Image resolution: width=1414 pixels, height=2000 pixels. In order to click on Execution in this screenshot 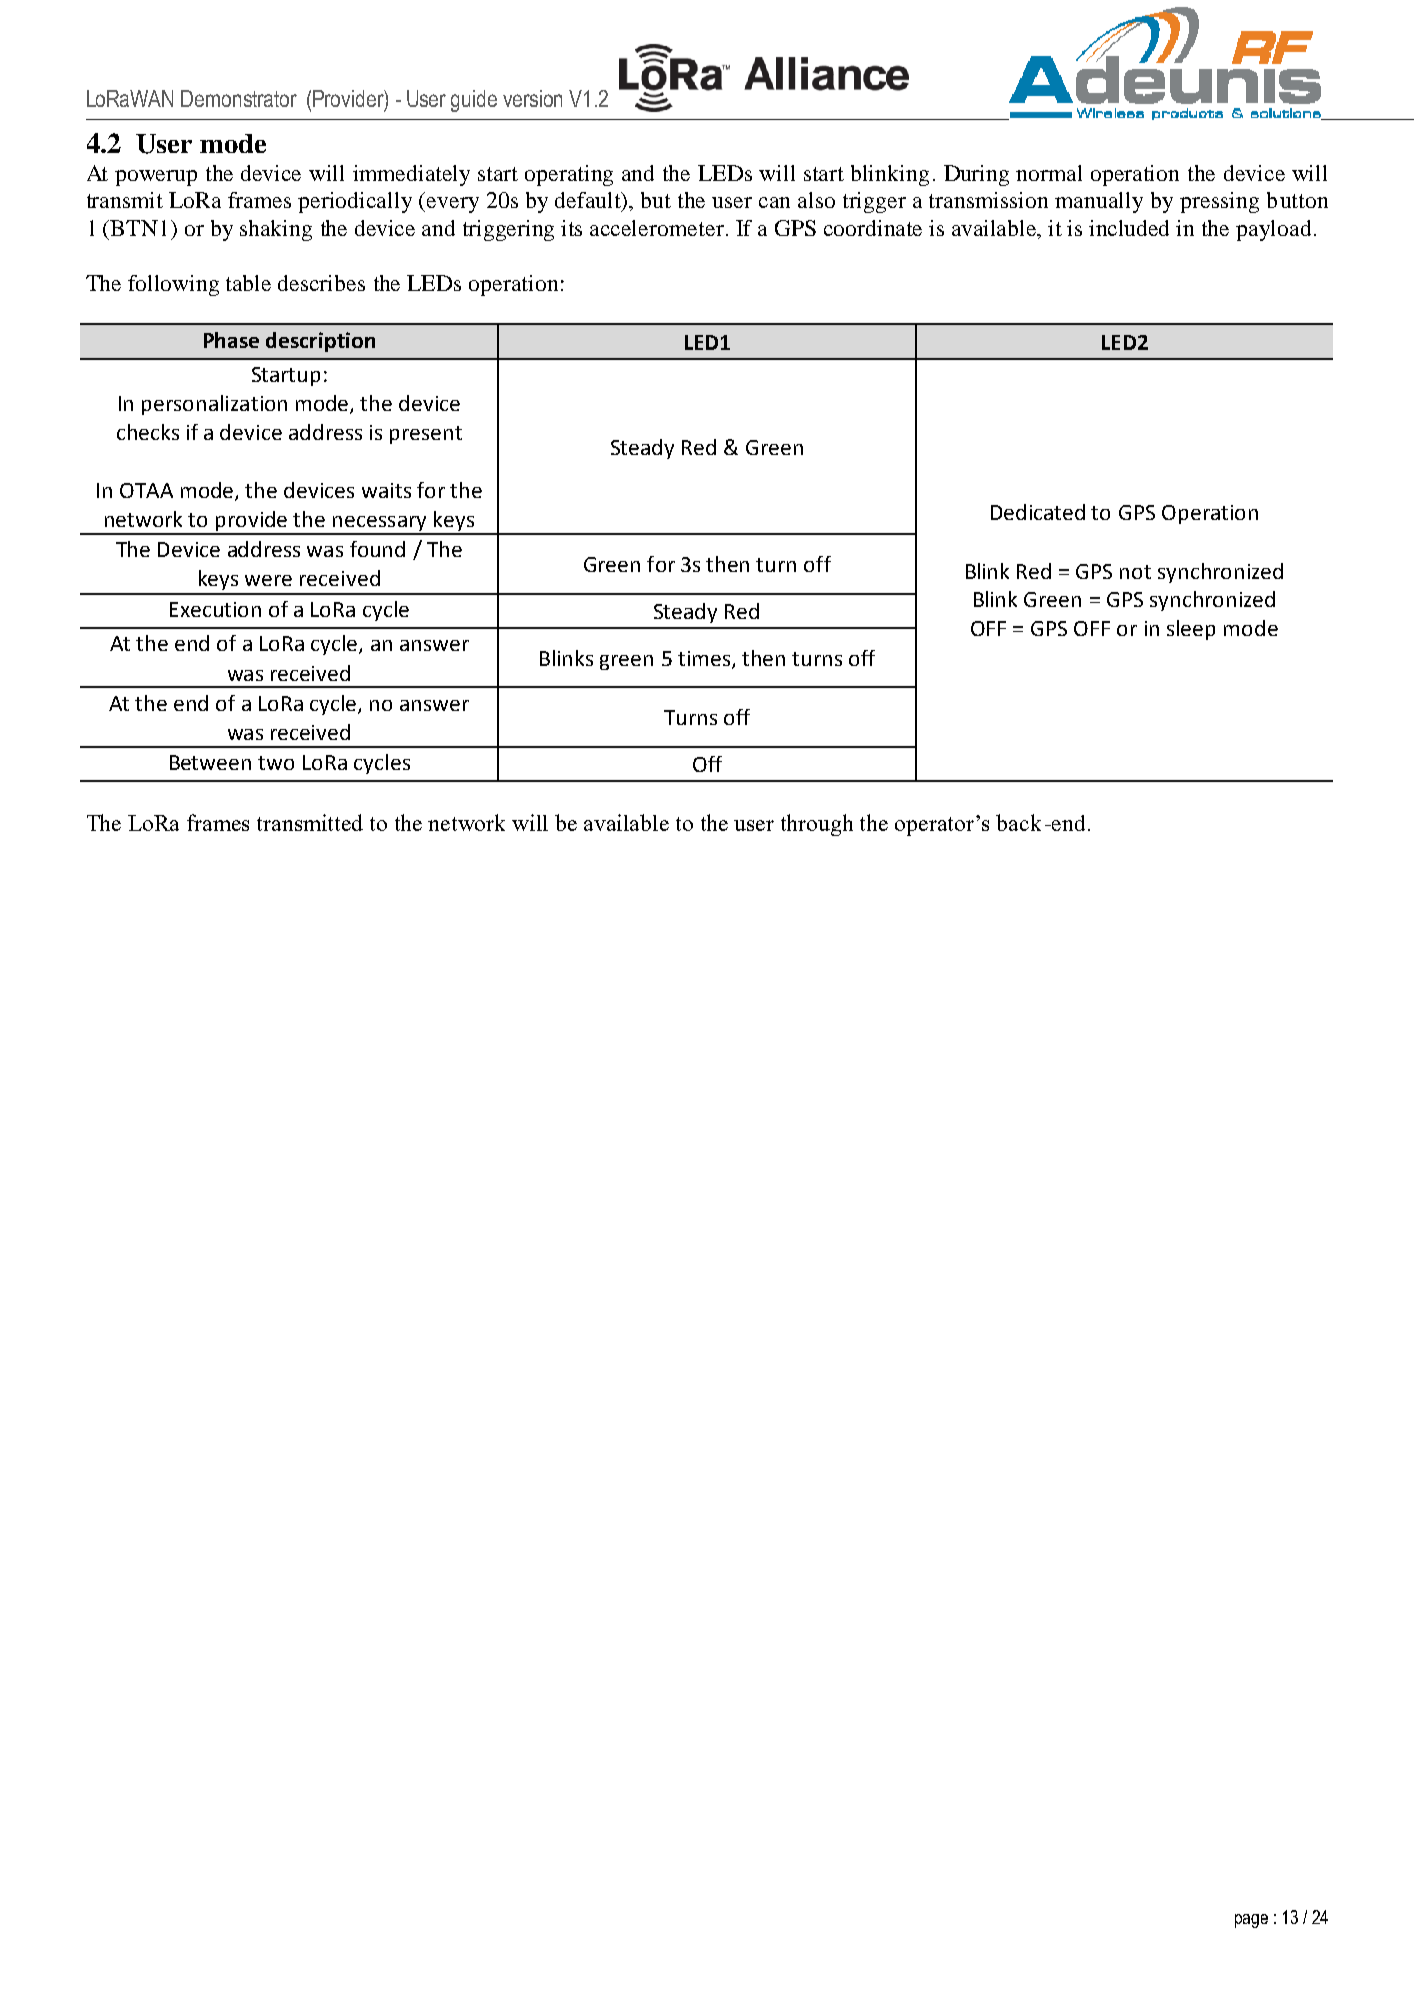, I will do `click(215, 609)`.
